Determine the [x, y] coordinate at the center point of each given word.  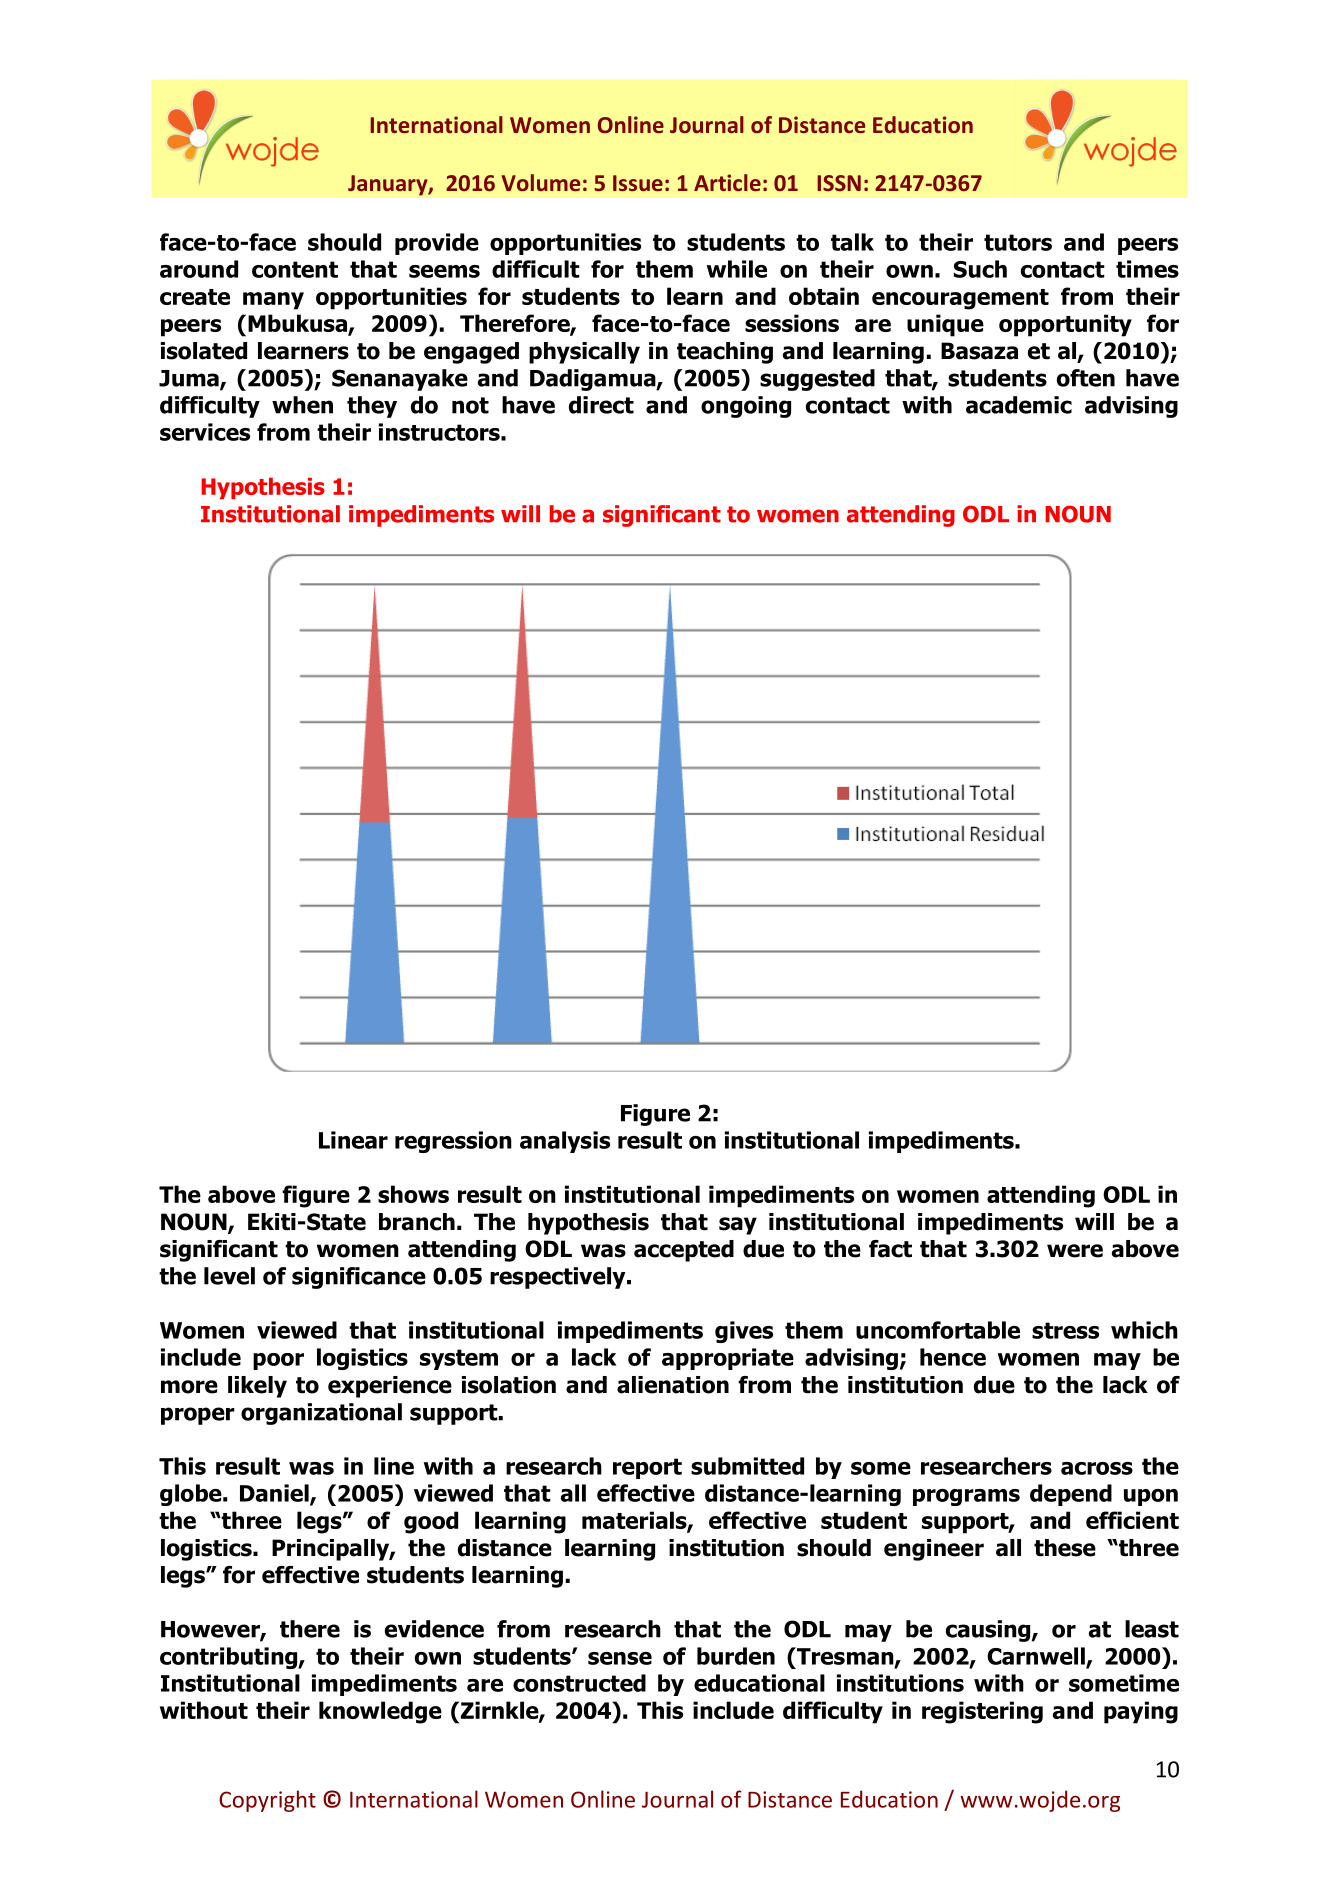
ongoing [746, 407]
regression [453, 1142]
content [295, 269]
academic [1019, 405]
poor [278, 1361]
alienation [673, 1385]
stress [1065, 1330]
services [205, 432]
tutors [1018, 242]
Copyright [267, 1801]
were [1075, 1251]
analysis [565, 1142]
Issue [638, 183]
